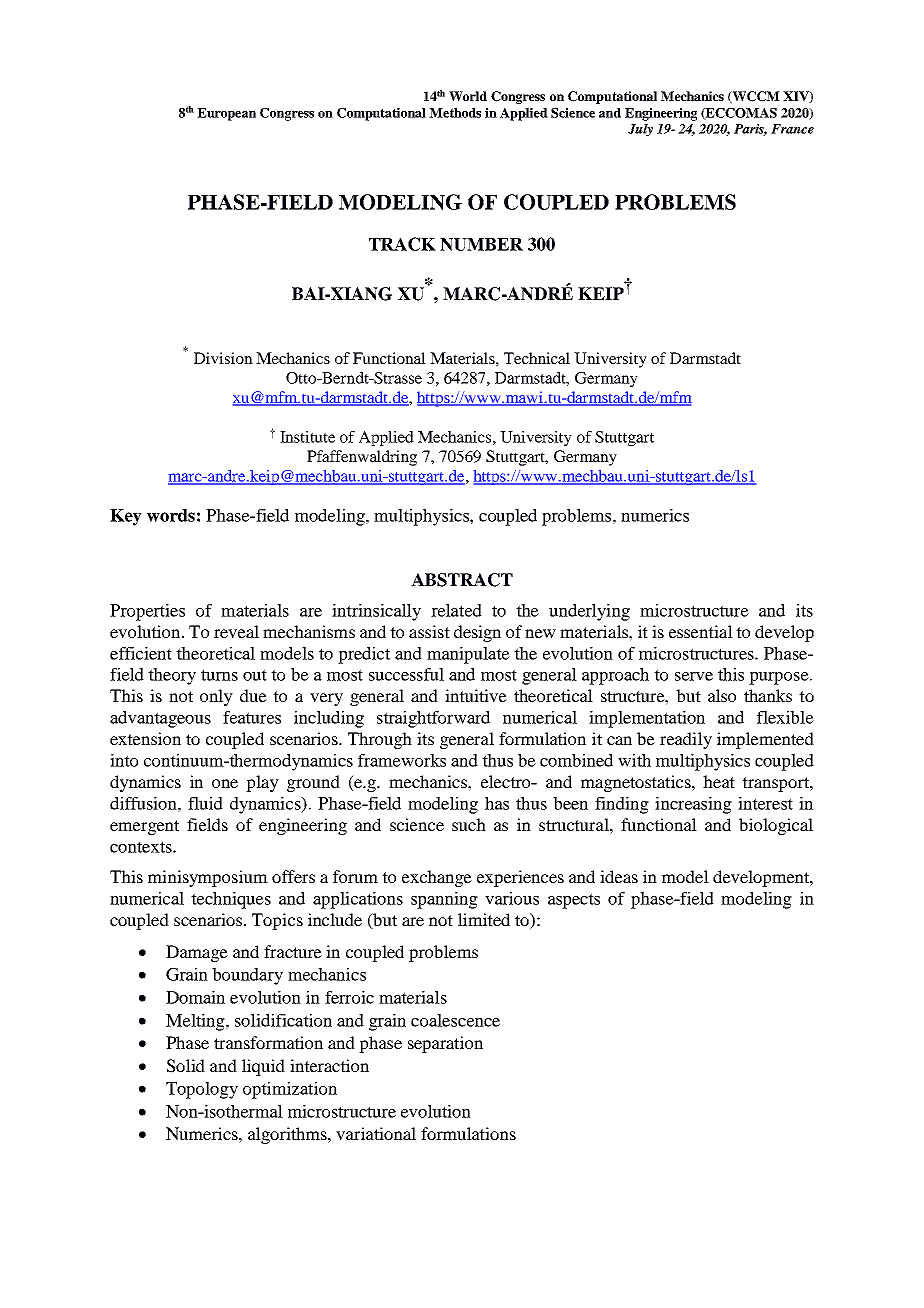 The image size is (924, 1308). Describe the element at coordinates (469, 824) in the document. I see `such` at that location.
